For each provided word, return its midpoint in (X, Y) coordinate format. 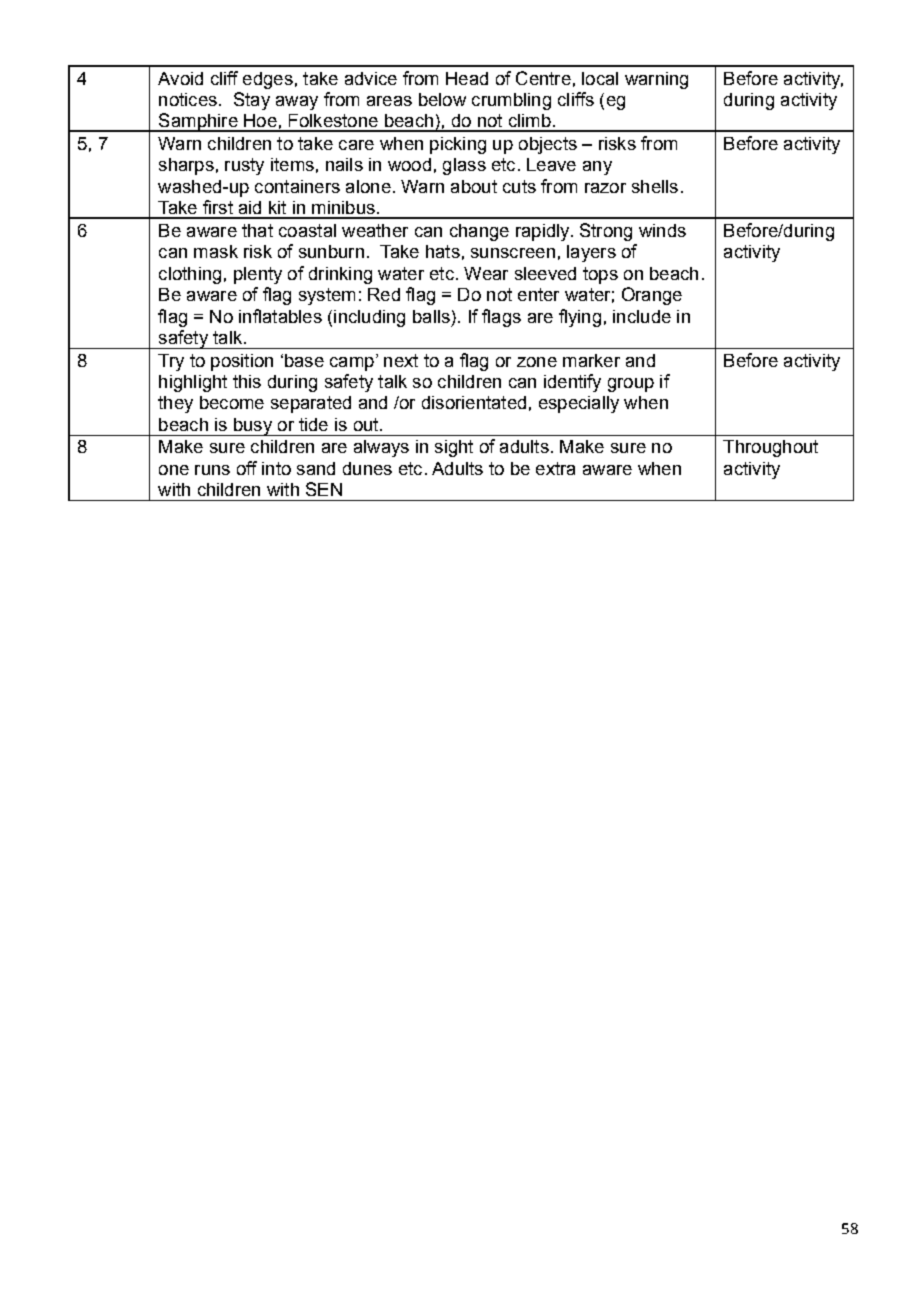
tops (600, 275)
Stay (252, 101)
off (247, 468)
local (600, 78)
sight (454, 448)
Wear (486, 273)
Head (467, 78)
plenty (258, 275)
